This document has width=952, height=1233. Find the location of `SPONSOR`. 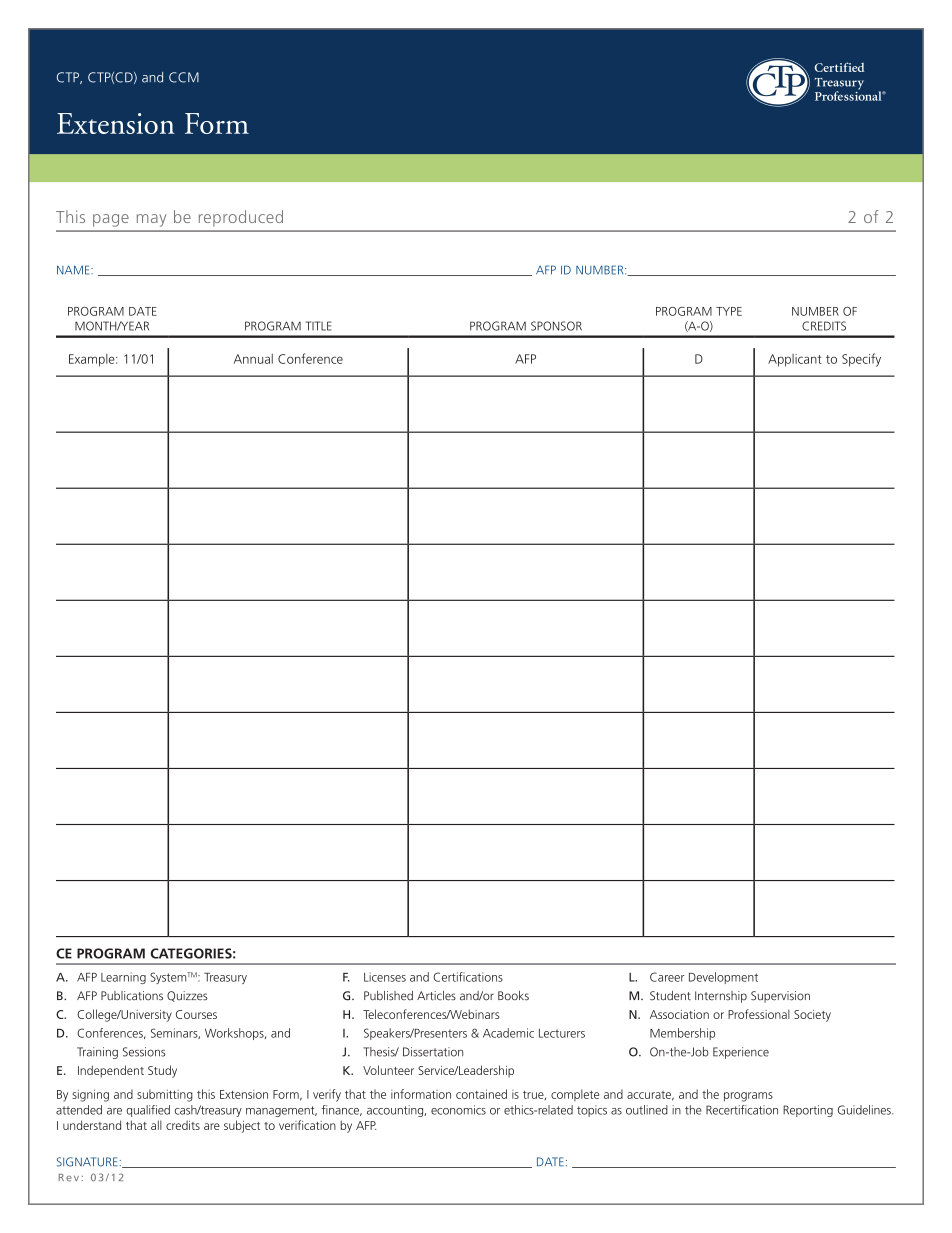

SPONSOR is located at coordinates (556, 326).
